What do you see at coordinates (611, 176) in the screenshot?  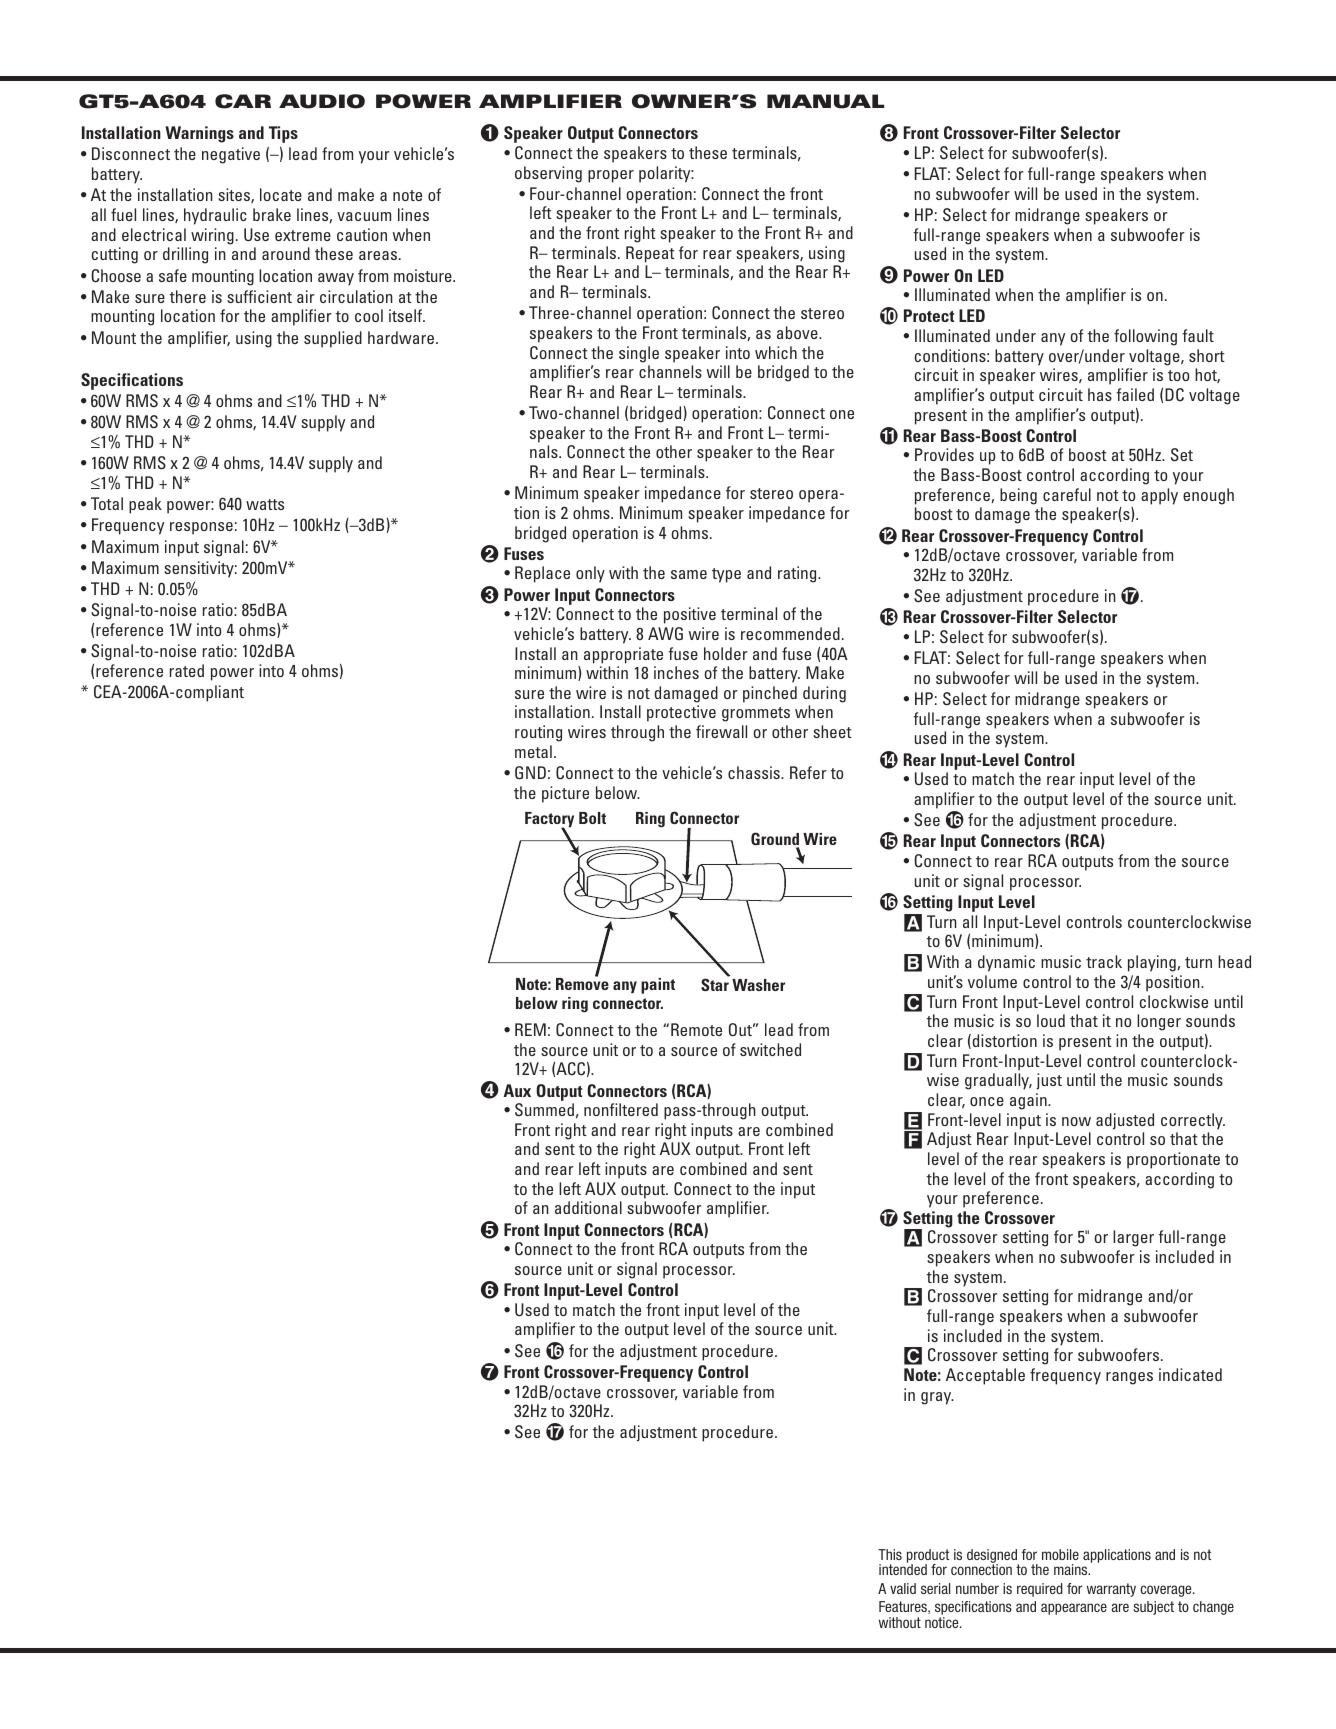 I see `proper` at bounding box center [611, 176].
